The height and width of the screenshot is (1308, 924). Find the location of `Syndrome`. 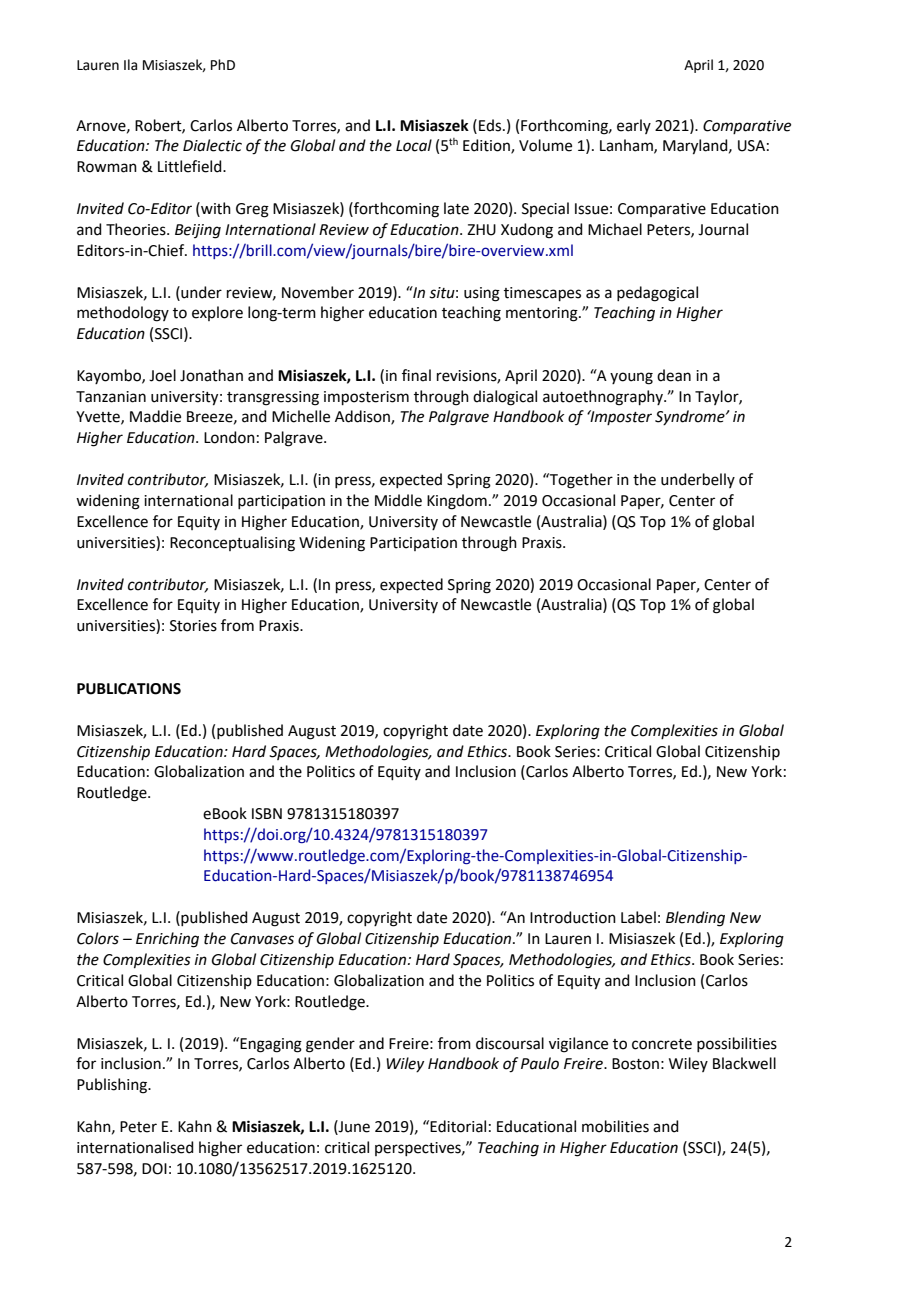

Syndrome is located at coordinates (691, 417).
